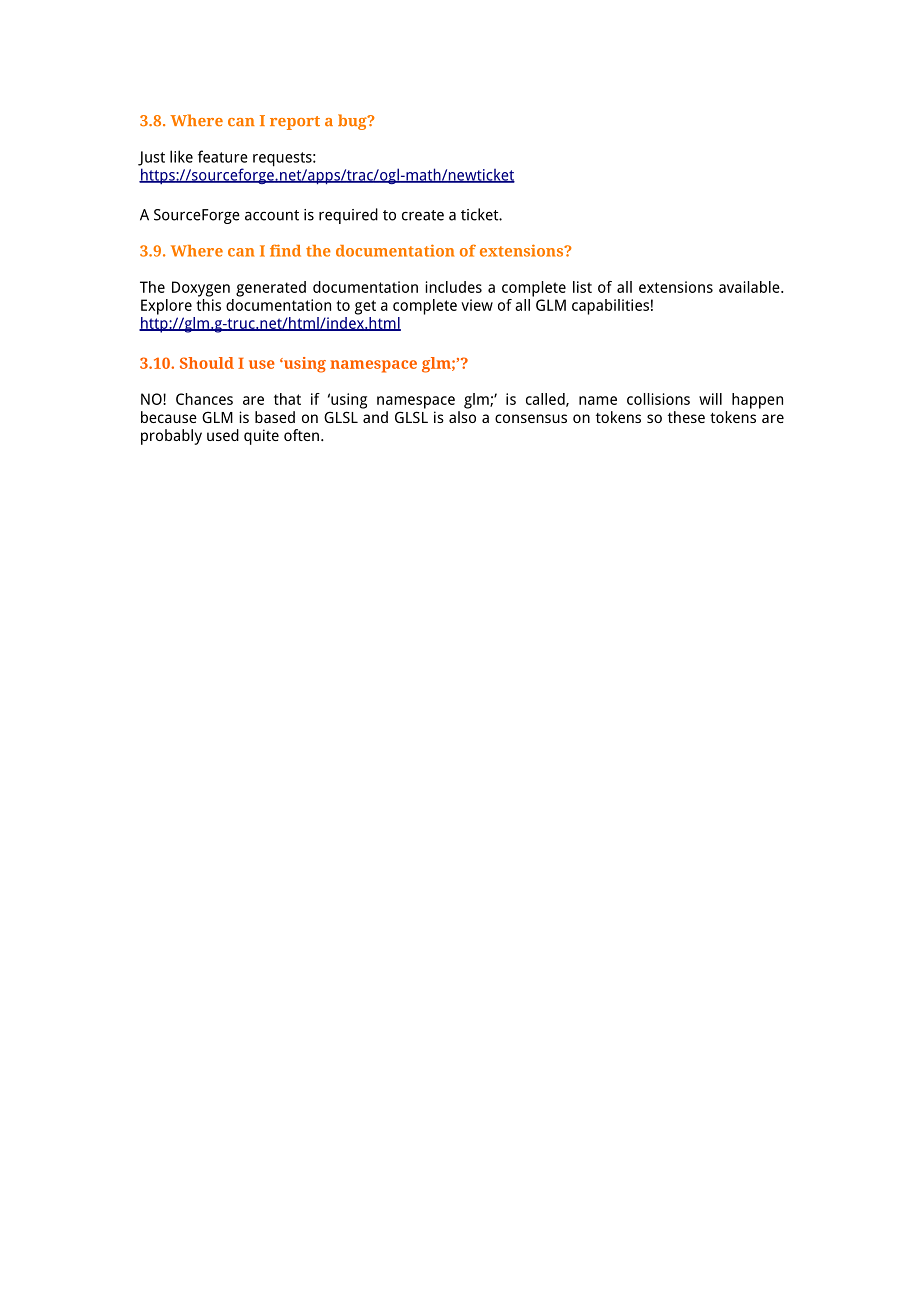 The height and width of the screenshot is (1308, 924). I want to click on report, so click(295, 123).
